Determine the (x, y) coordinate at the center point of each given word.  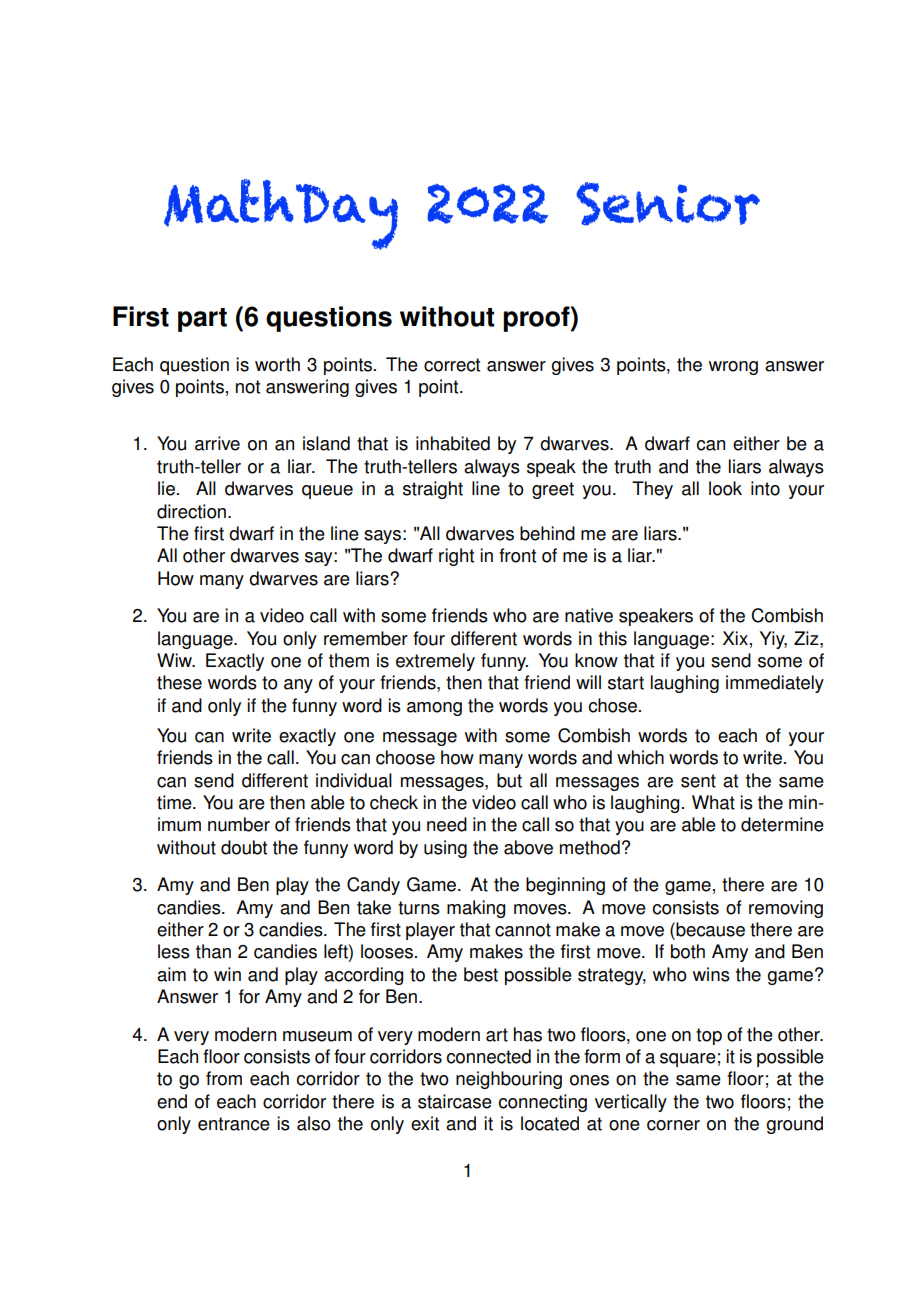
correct (452, 365)
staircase (455, 1101)
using (445, 849)
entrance (234, 1124)
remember (366, 638)
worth (277, 364)
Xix (735, 638)
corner (673, 1125)
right (456, 557)
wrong (733, 368)
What (713, 802)
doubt (244, 847)
